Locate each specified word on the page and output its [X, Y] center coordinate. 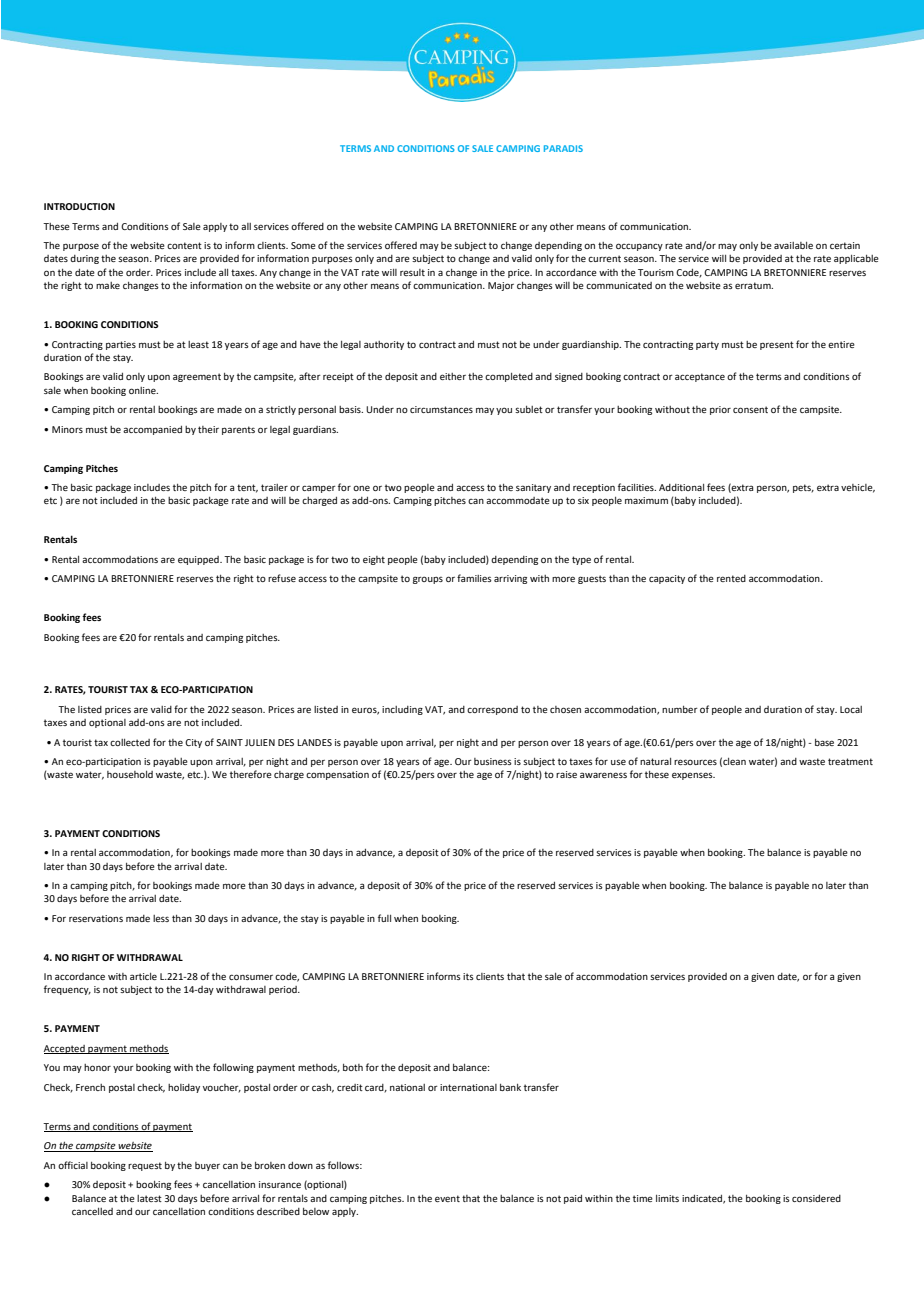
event [447, 1198]
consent [750, 409]
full [384, 918]
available [793, 245]
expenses [693, 776]
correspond [492, 710]
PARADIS [563, 148]
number [680, 709]
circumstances [441, 409]
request [145, 1166]
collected [130, 742]
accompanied [152, 430]
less [161, 918]
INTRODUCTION [79, 206]
